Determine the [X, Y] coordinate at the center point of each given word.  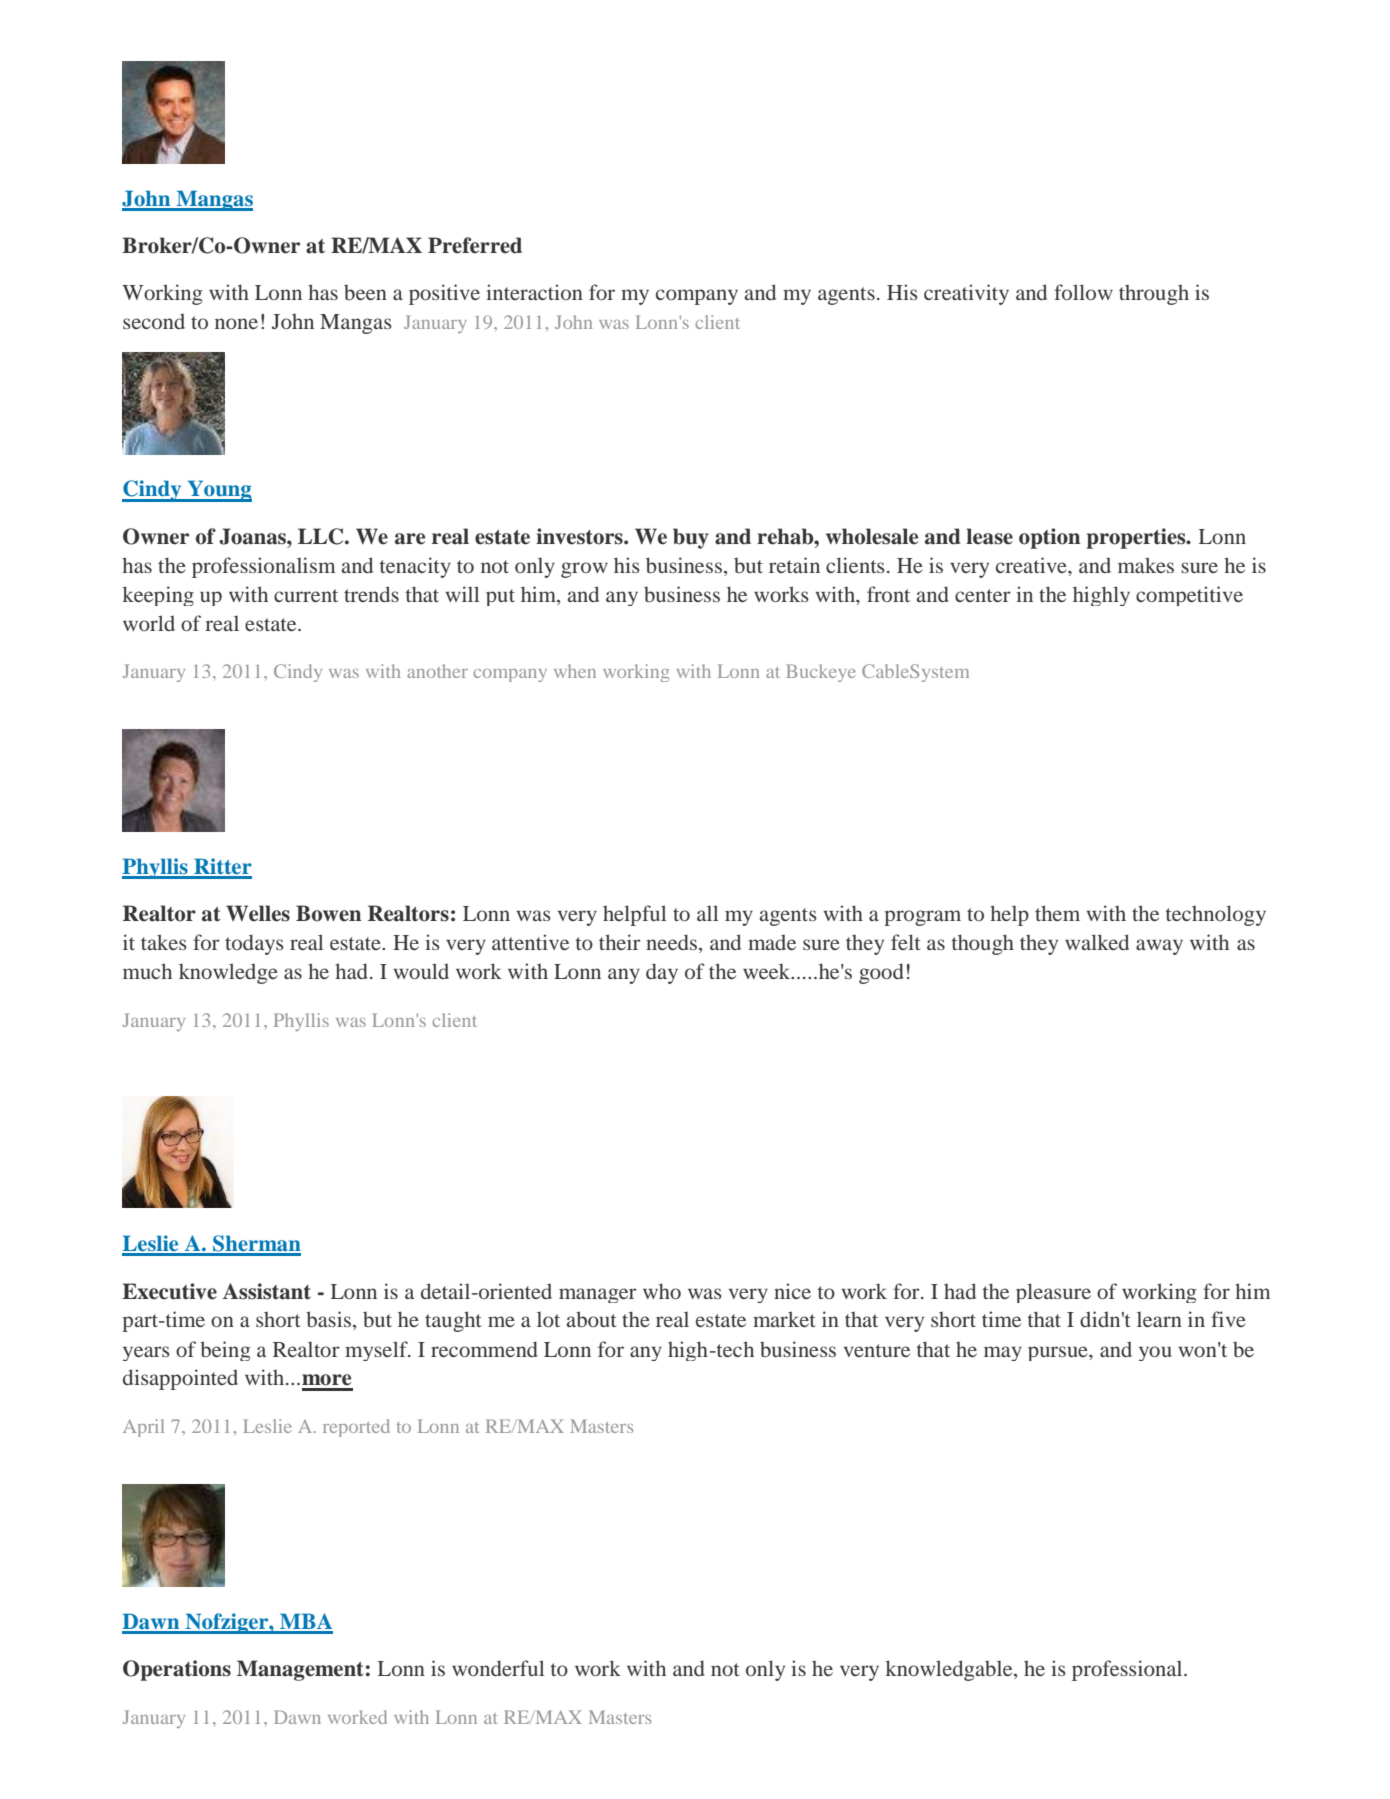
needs [673, 943]
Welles [258, 913]
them [1057, 913]
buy [691, 538]
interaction [534, 292]
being [225, 1351]
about [592, 1319]
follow [1083, 292]
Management [300, 1670]
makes [1146, 565]
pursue [1059, 1353]
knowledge [228, 973]
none [236, 323]
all [707, 913]
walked [1097, 942]
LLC [322, 536]
